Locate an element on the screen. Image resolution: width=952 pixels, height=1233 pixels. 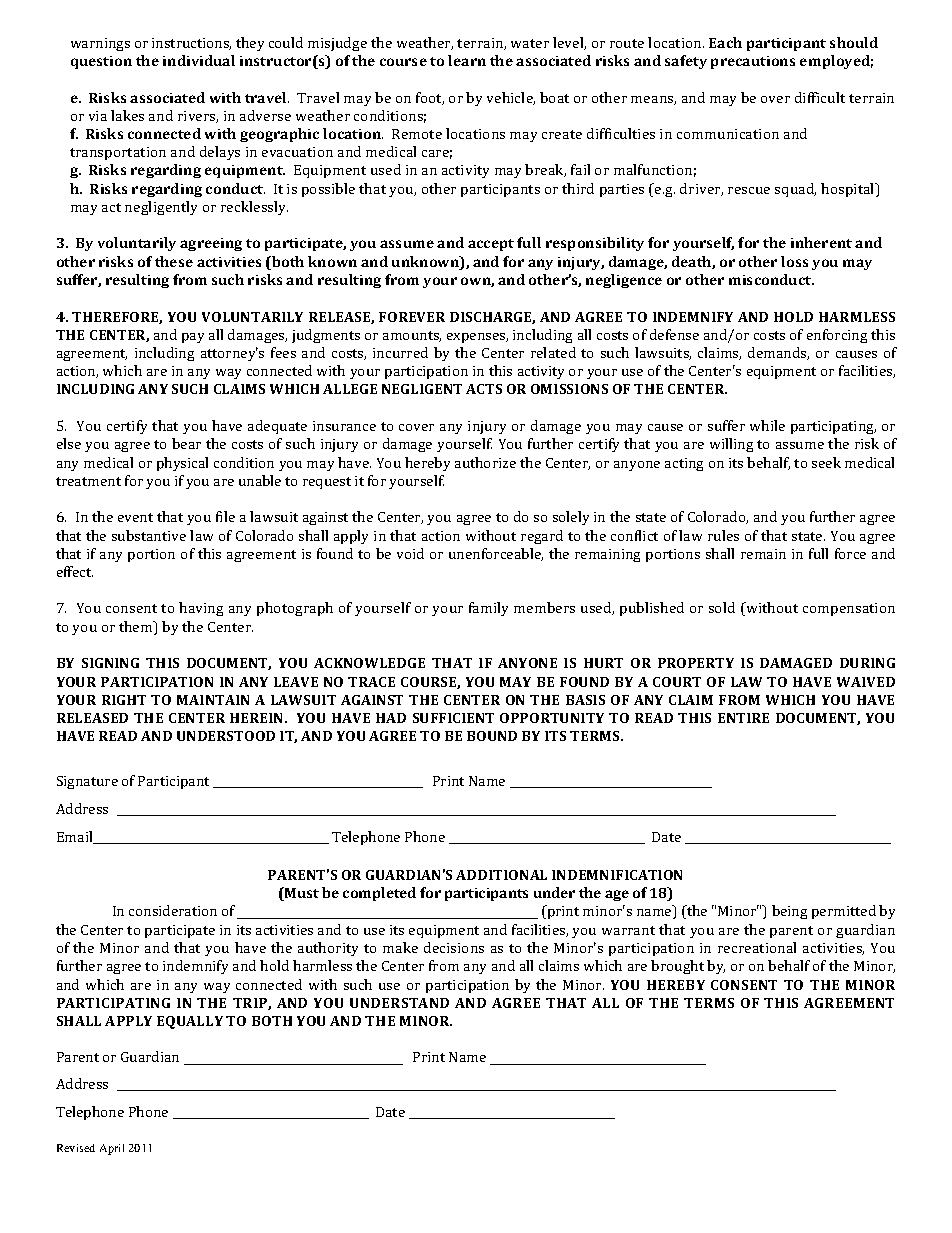
ACKNOWLEDGE is located at coordinates (369, 663).
